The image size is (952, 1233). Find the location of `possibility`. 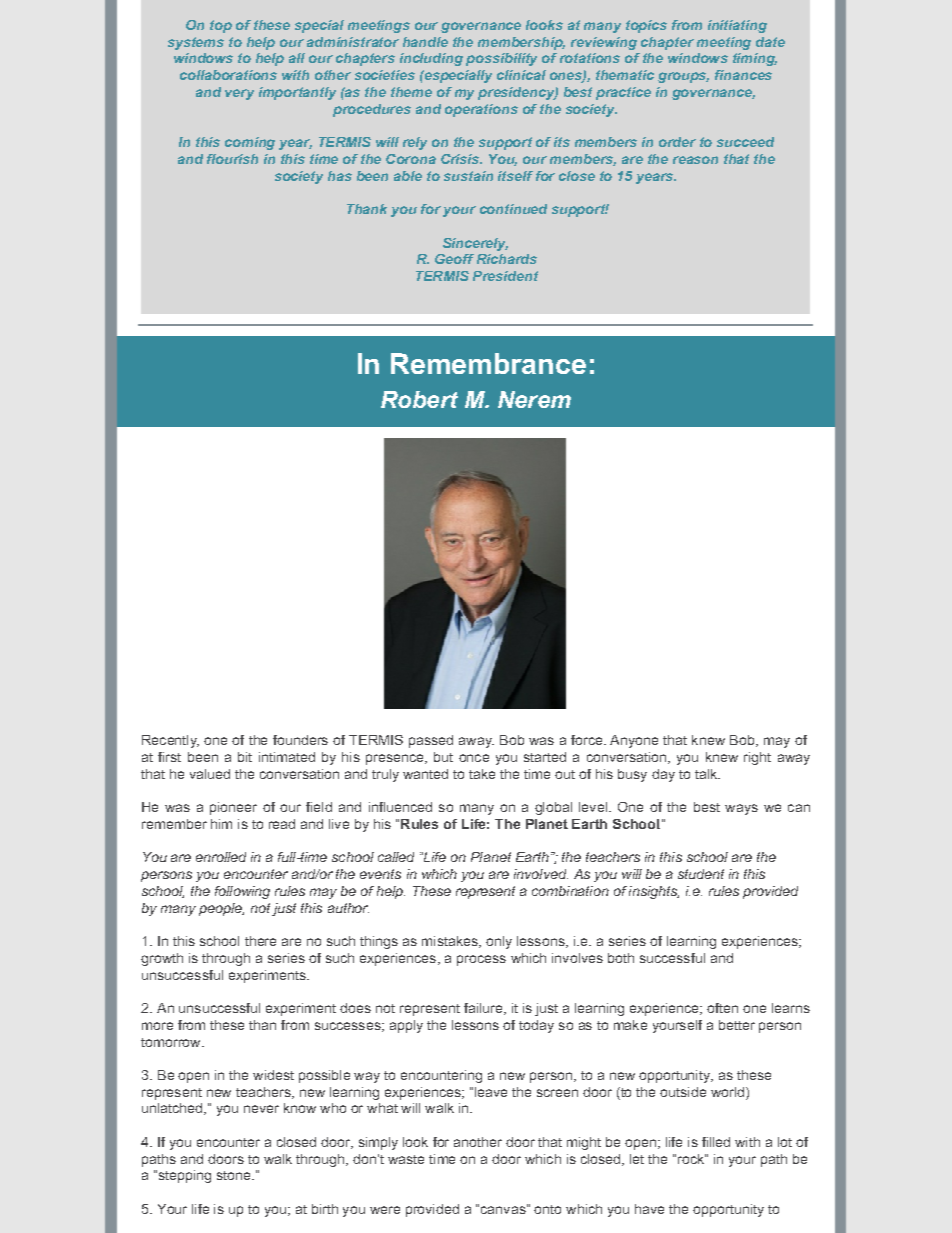

possibility is located at coordinates (501, 59).
